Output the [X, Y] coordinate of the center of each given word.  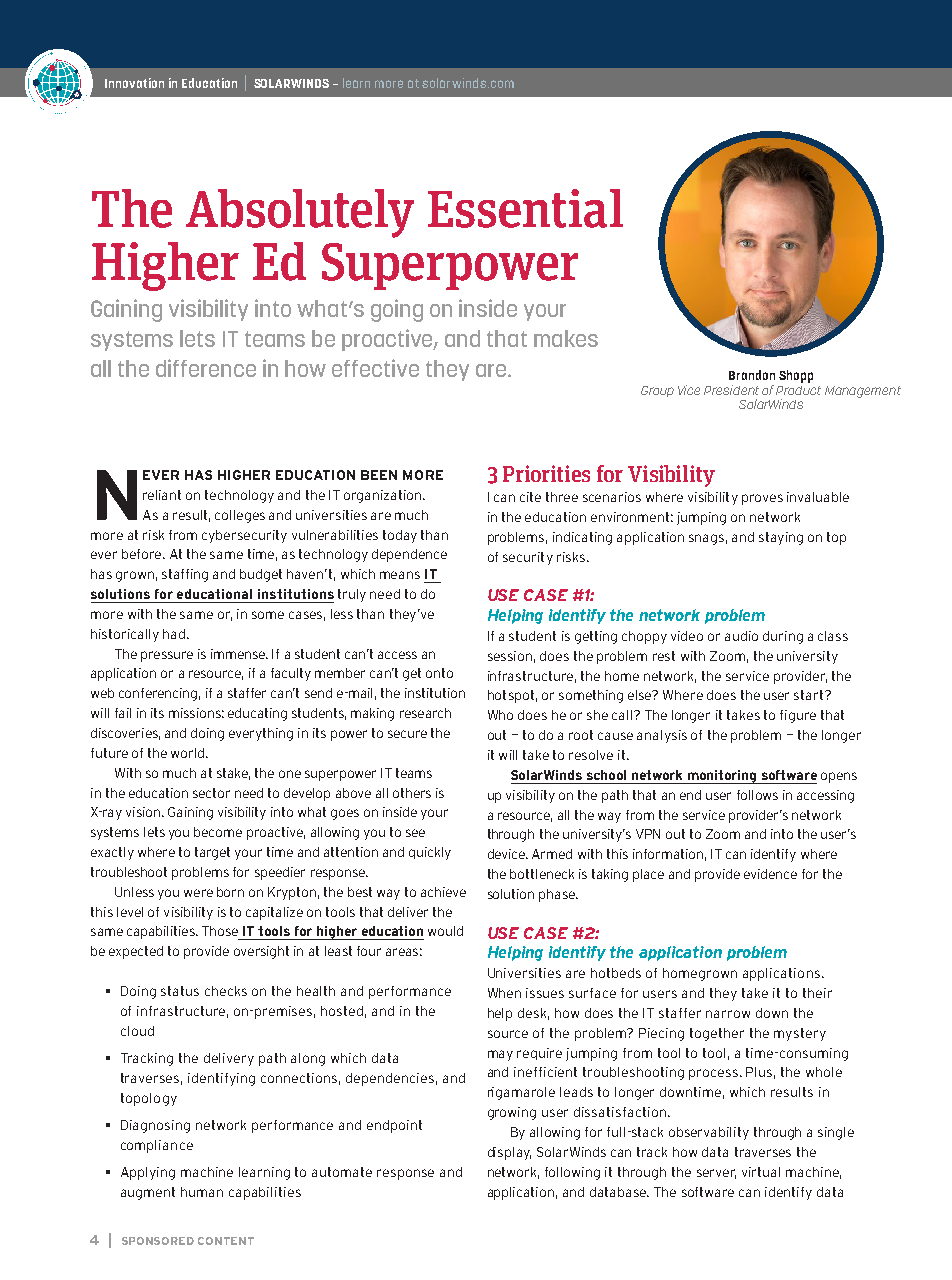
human [202, 1192]
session [510, 656]
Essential [525, 208]
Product [798, 388]
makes [566, 338]
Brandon [752, 375]
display [509, 1153]
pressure [167, 656]
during [783, 637]
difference [206, 368]
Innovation [134, 83]
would [445, 931]
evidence [770, 874]
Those [220, 931]
